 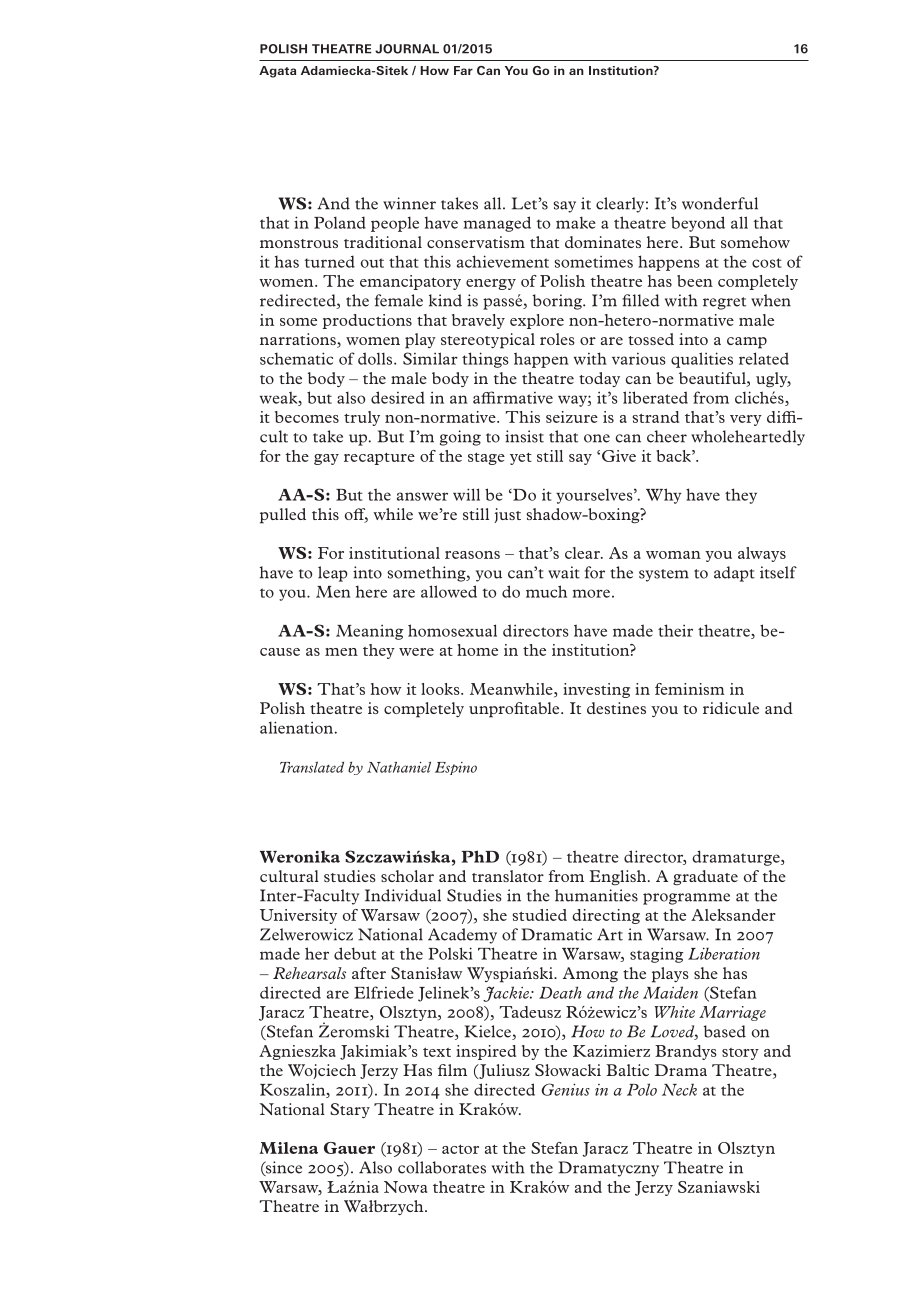 I want to click on leap, so click(x=333, y=574).
